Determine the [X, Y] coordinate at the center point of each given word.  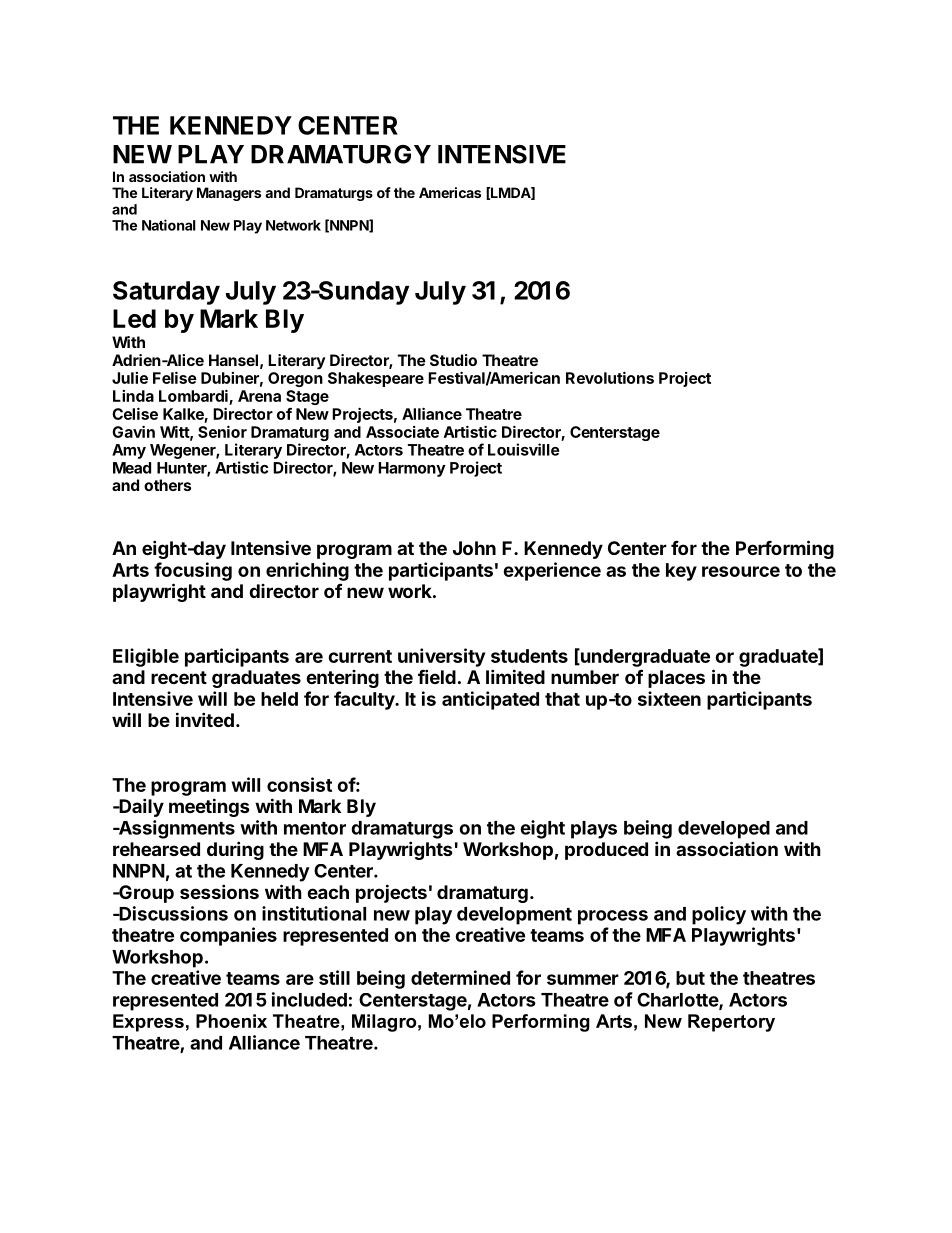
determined [460, 977]
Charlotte [678, 1000]
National [169, 225]
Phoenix [231, 1021]
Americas [450, 192]
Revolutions [610, 377]
